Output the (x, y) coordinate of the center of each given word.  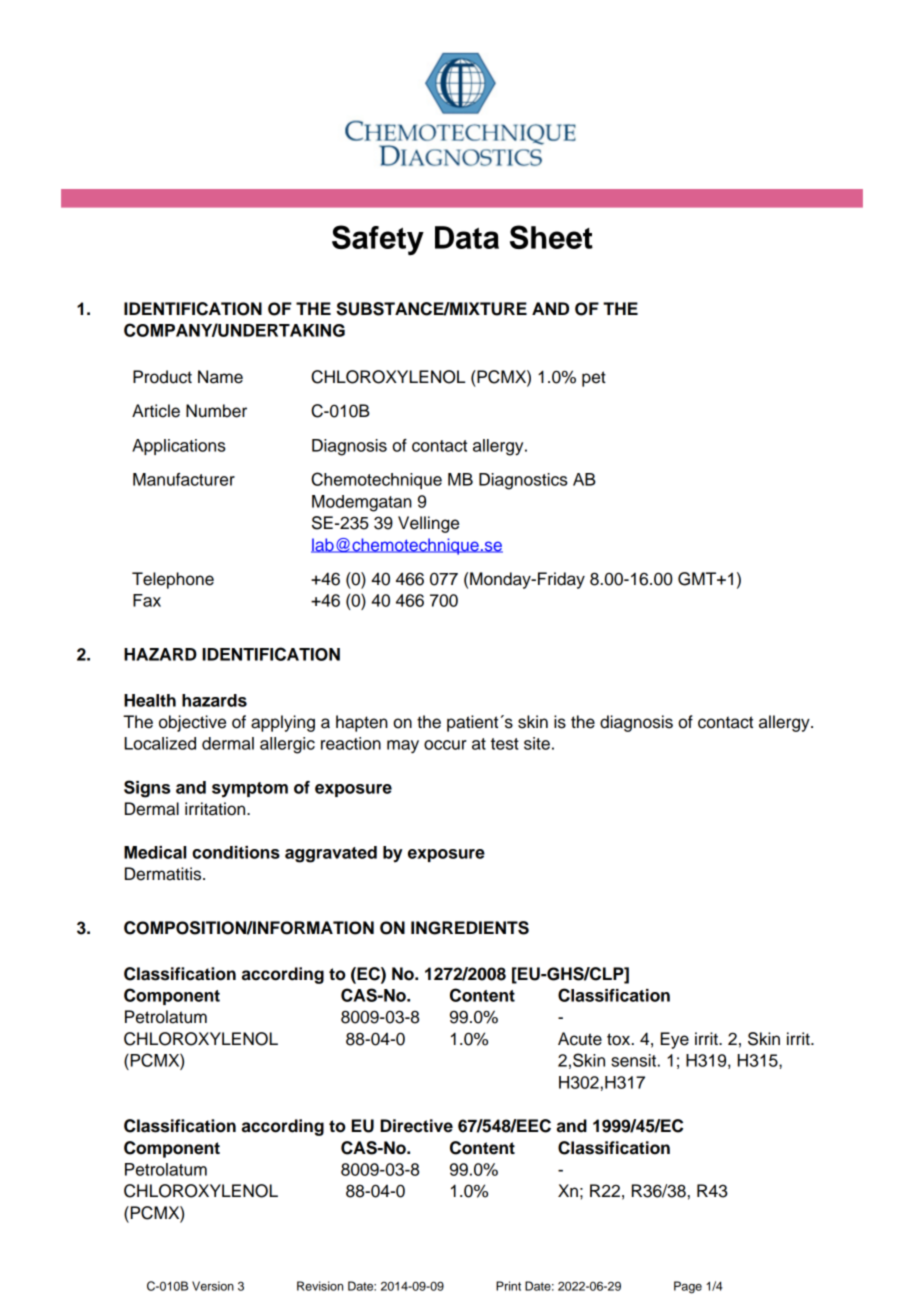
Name (220, 377)
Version (213, 1286)
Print (508, 1286)
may (403, 747)
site (537, 743)
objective (192, 723)
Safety (378, 240)
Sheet (551, 237)
